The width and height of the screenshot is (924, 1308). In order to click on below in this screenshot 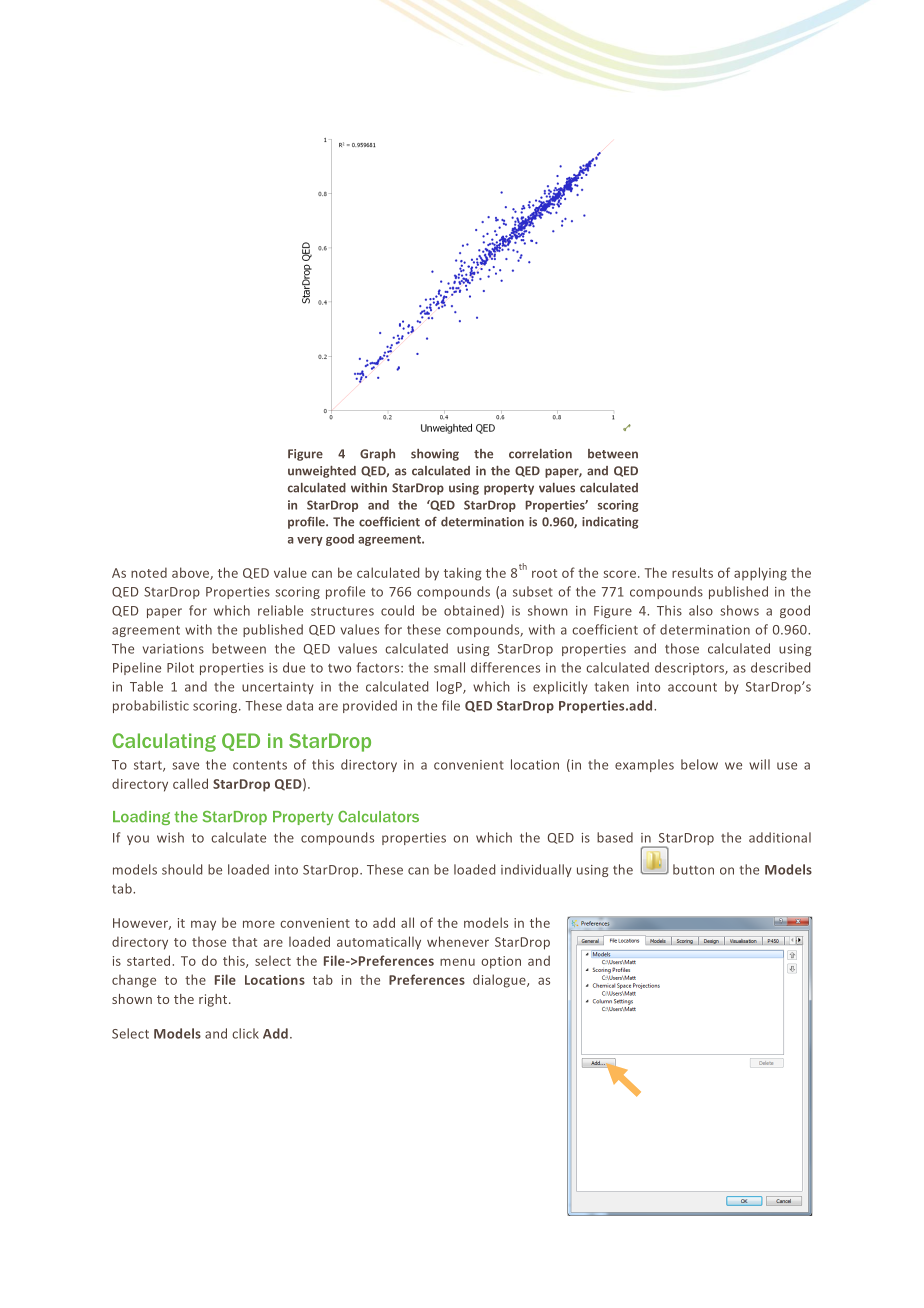, I will do `click(699, 764)`.
